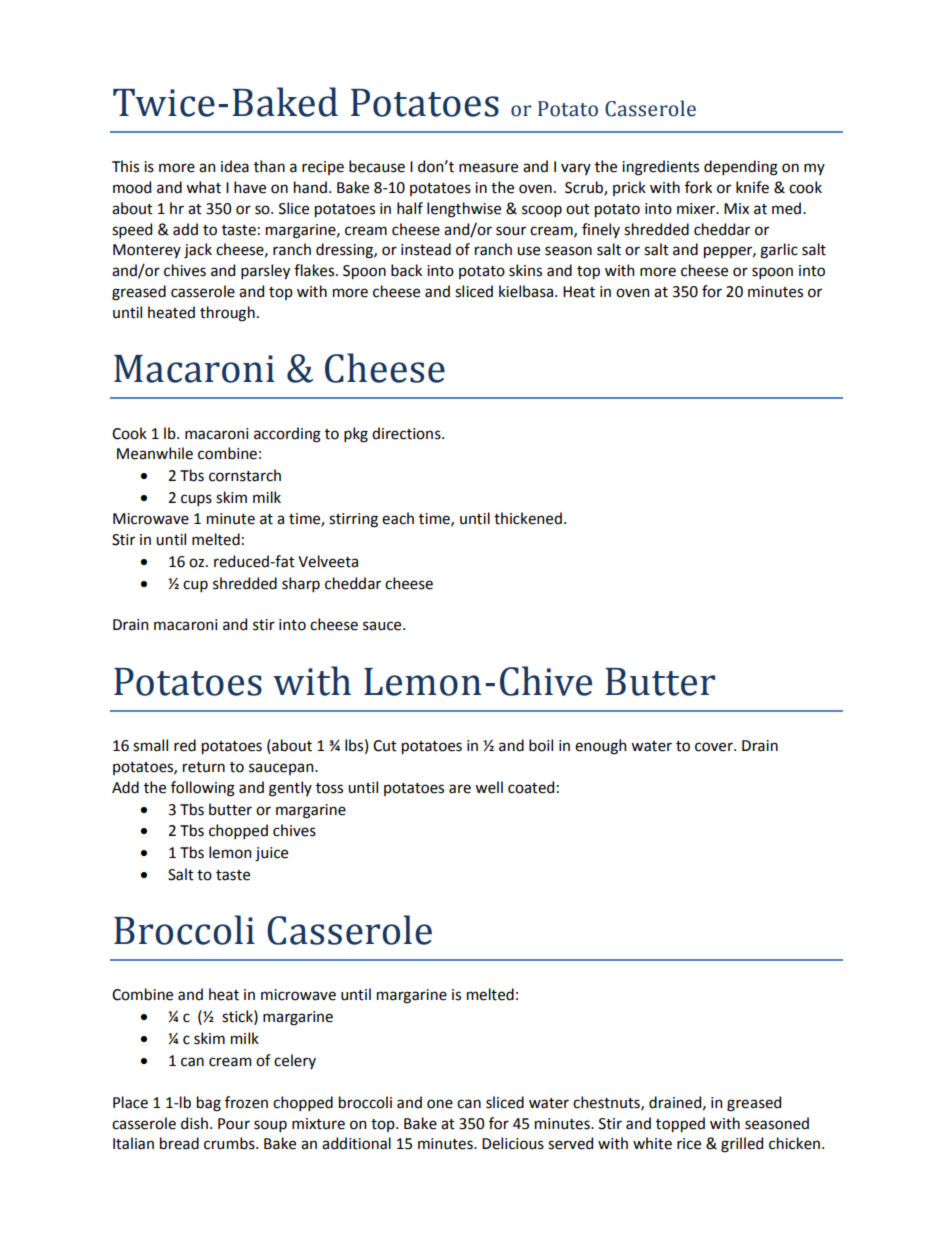 Image resolution: width=952 pixels, height=1233 pixels. What do you see at coordinates (464, 210) in the screenshot?
I see `lengthwise` at bounding box center [464, 210].
